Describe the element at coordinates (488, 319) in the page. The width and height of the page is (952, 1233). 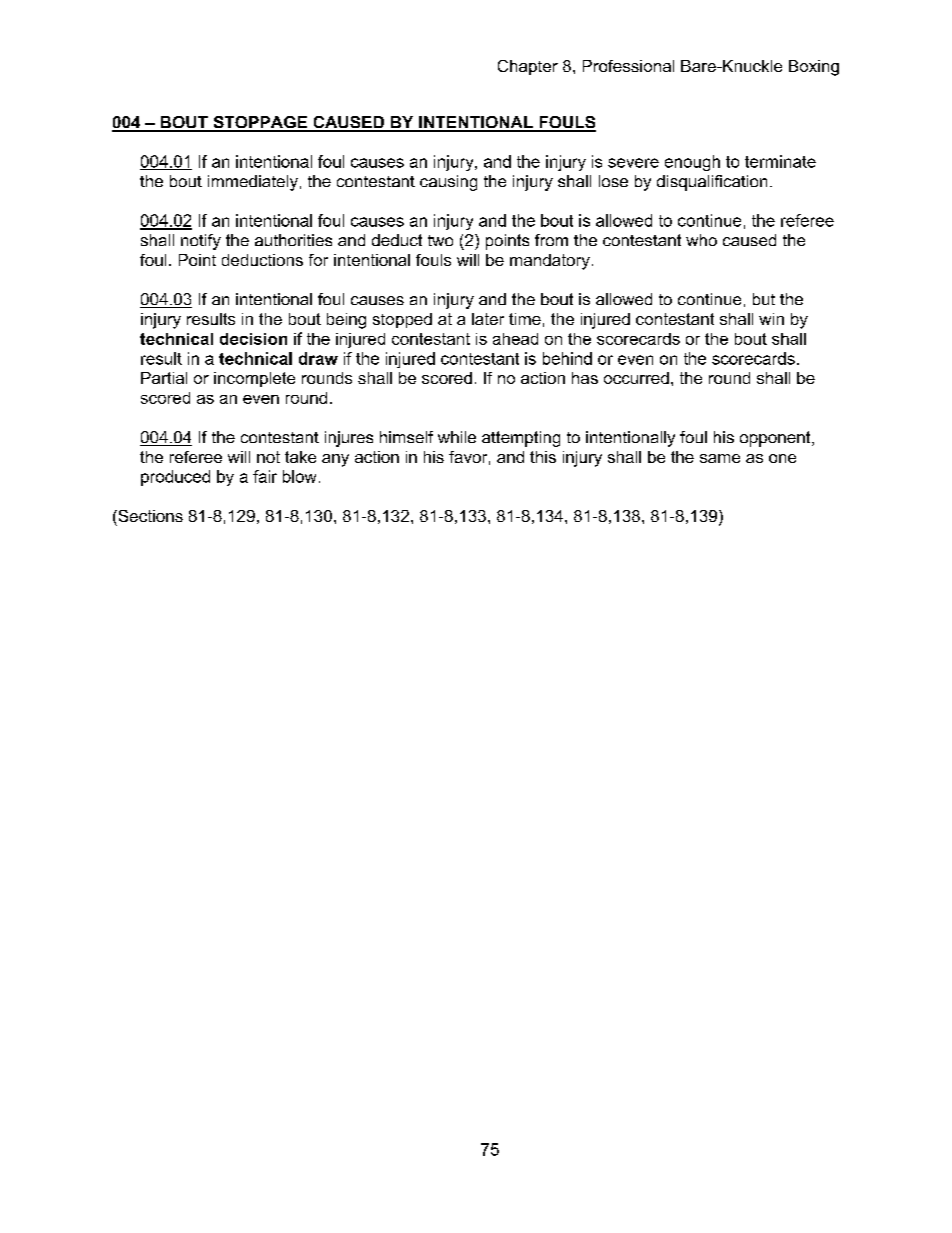
I see `later` at that location.
